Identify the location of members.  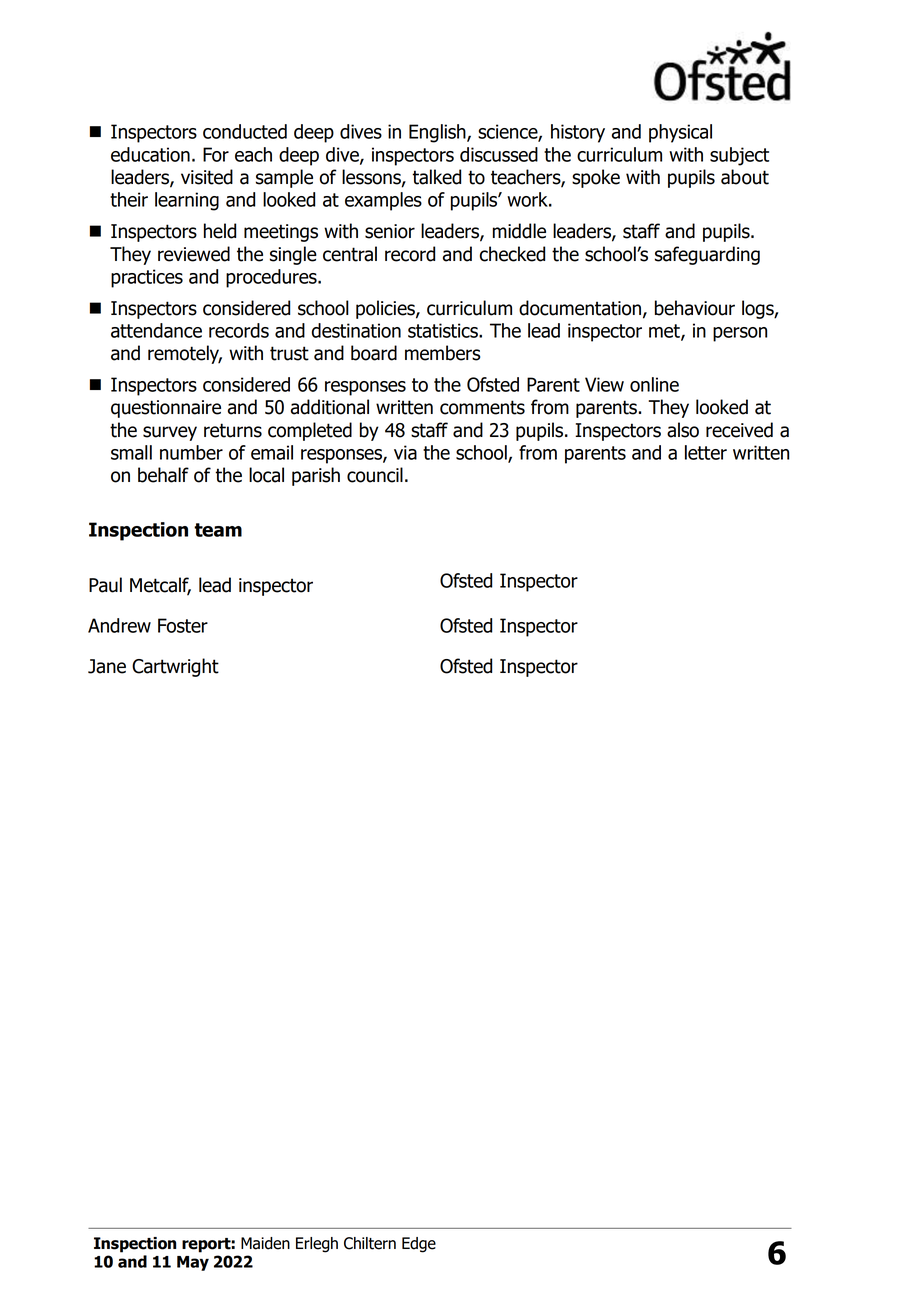
(442, 353).
